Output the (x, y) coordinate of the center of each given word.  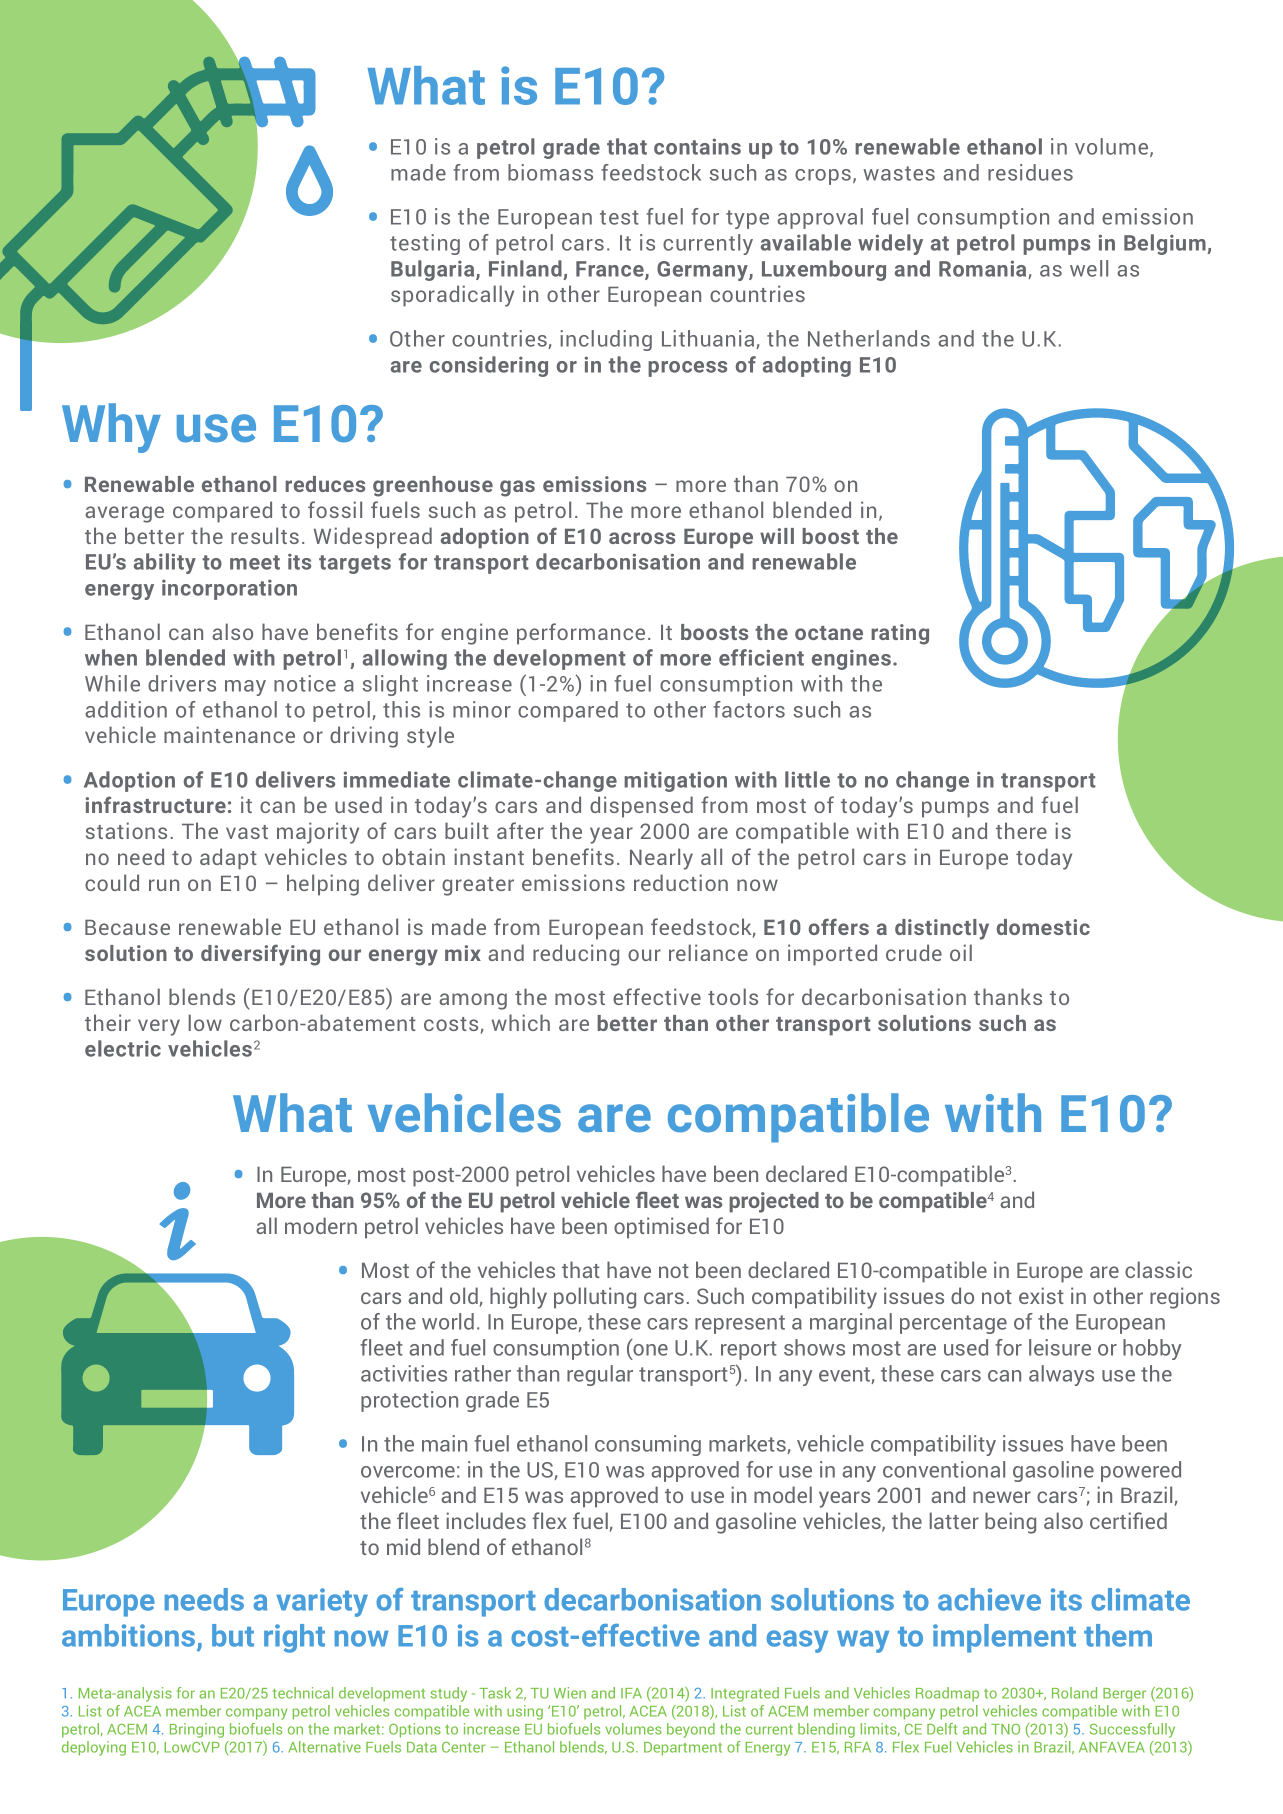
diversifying (260, 955)
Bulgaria (434, 270)
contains (697, 146)
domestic (1043, 927)
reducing (576, 955)
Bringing (197, 1730)
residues (1030, 172)
